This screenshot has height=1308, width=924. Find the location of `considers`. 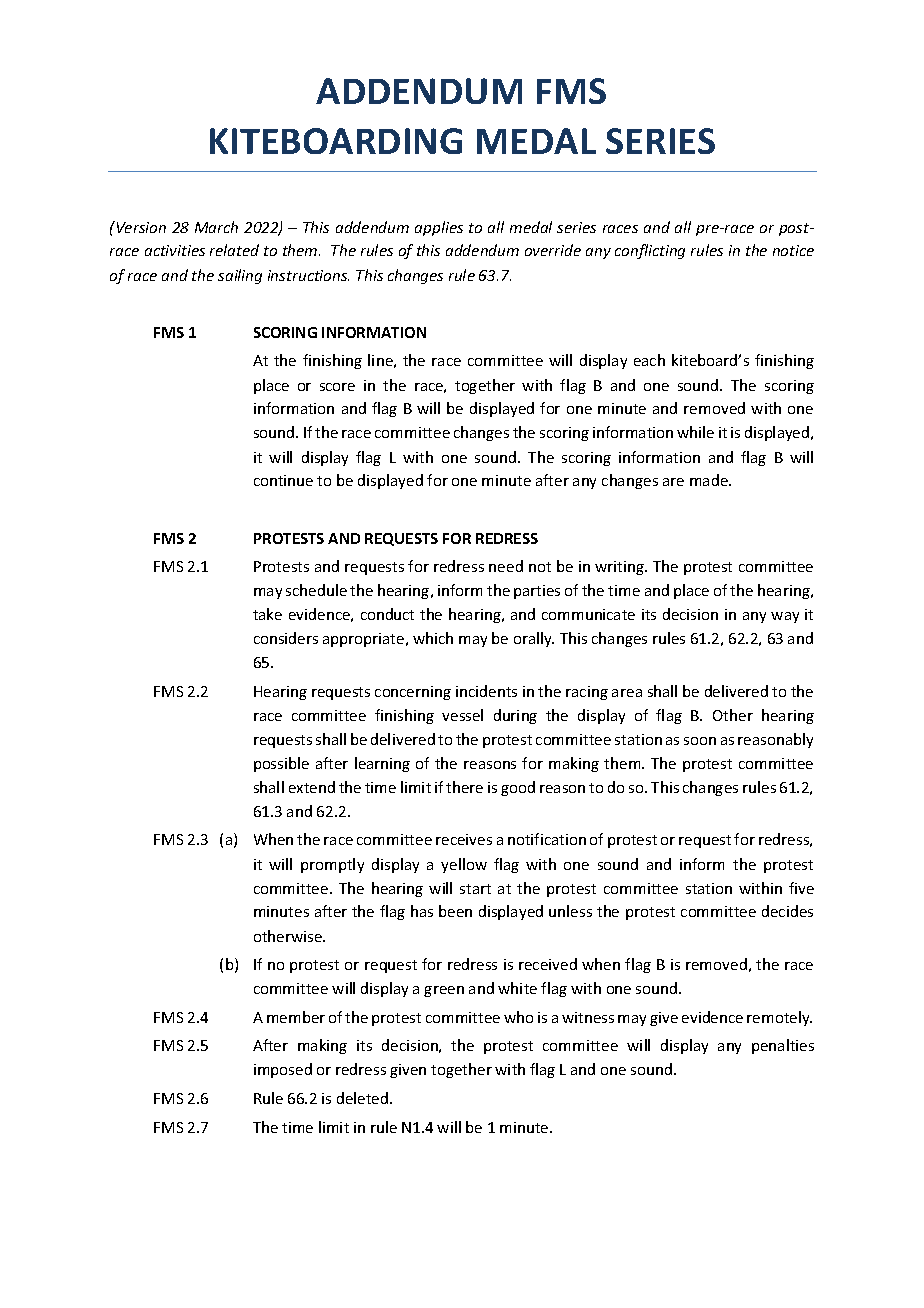

considers is located at coordinates (286, 638).
